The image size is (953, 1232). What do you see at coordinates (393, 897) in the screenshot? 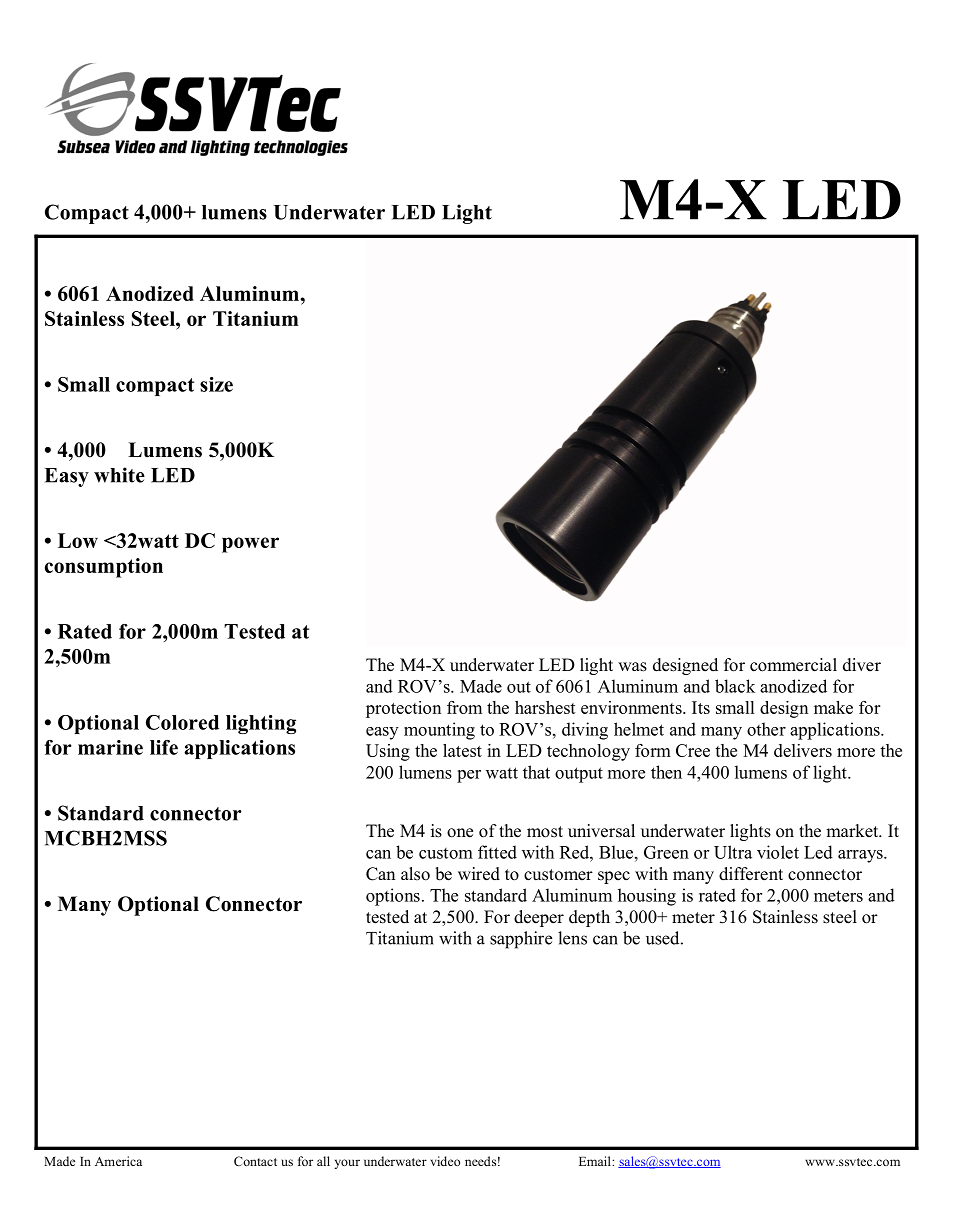
I see `options` at bounding box center [393, 897].
